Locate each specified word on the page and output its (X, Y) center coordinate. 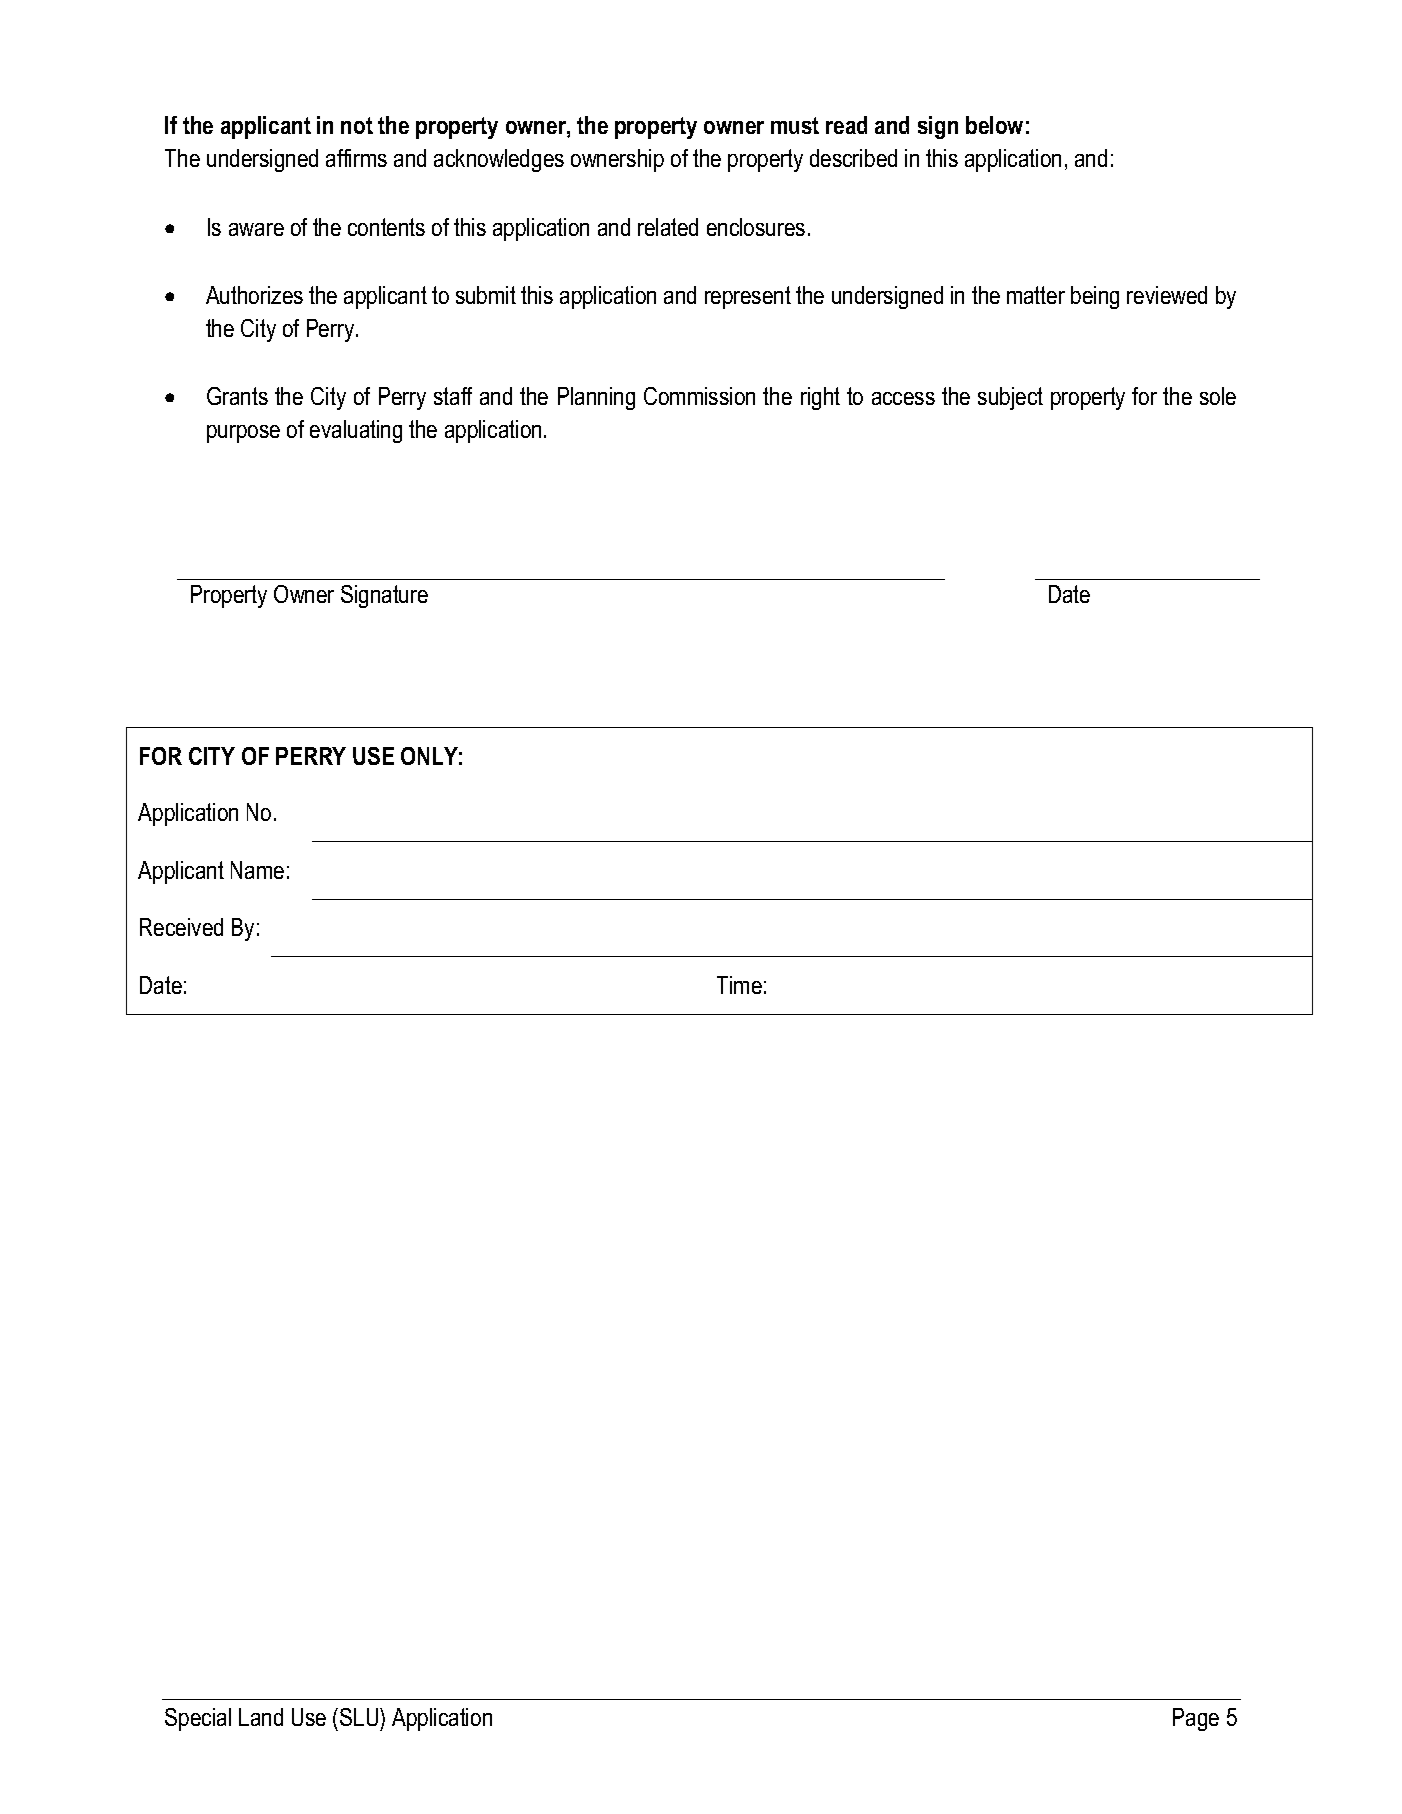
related (668, 227)
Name (257, 870)
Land (261, 1717)
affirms (356, 158)
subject (1010, 398)
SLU (360, 1717)
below (994, 125)
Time (739, 985)
